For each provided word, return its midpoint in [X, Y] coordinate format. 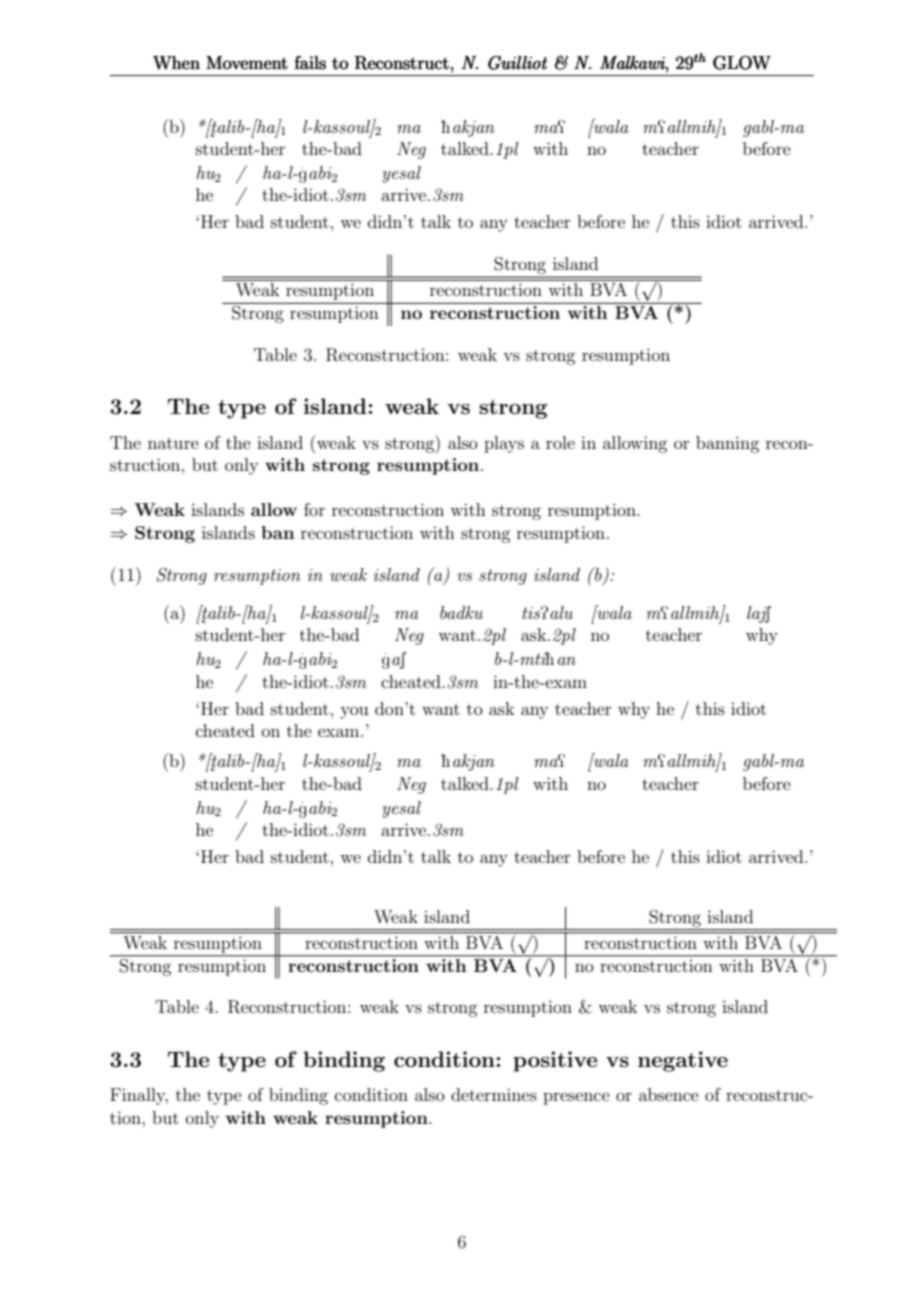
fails [310, 63]
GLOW [742, 63]
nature [173, 443]
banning [727, 444]
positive [555, 1061]
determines [494, 1094]
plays [504, 444]
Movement [247, 63]
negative [683, 1061]
